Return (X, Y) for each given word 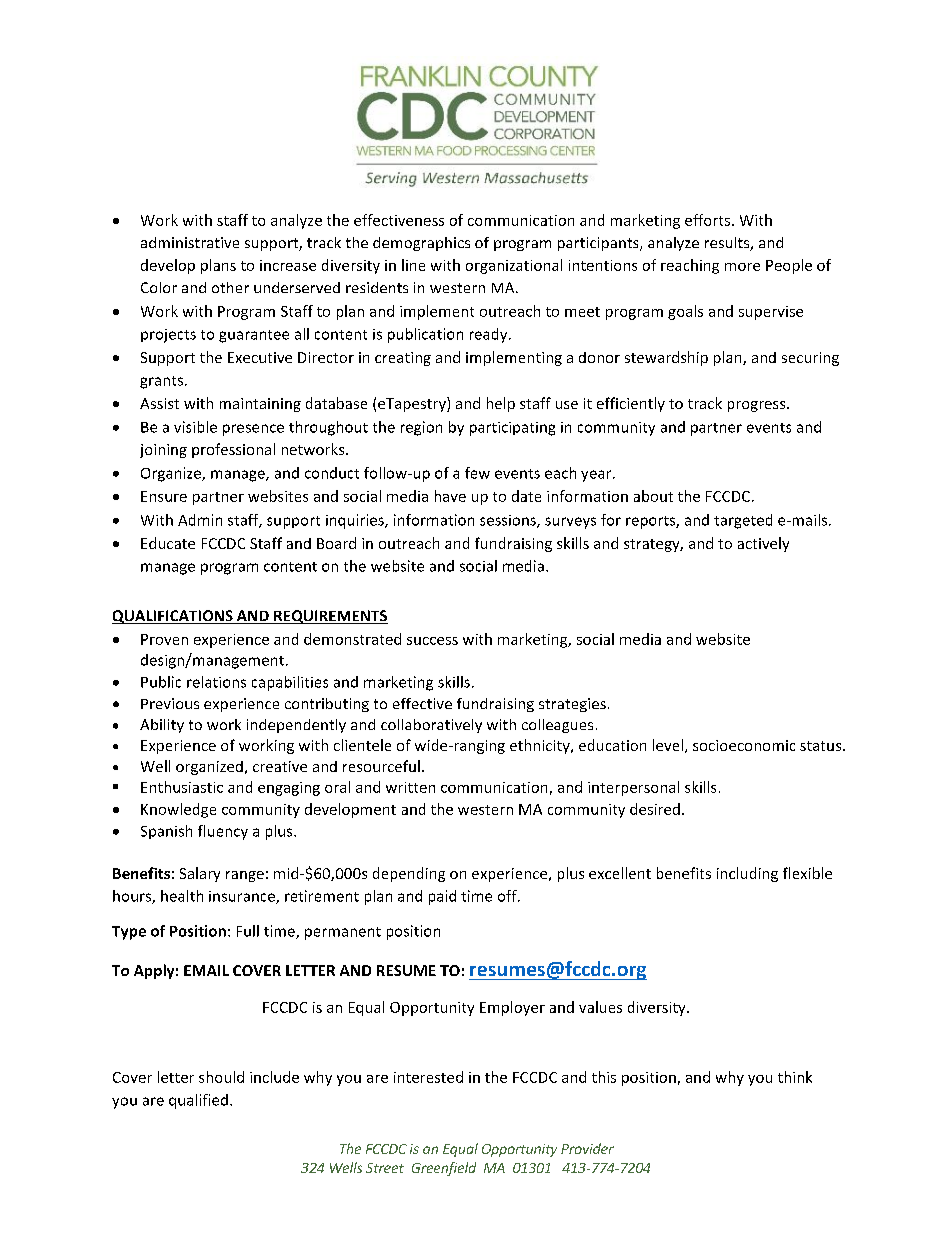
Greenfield (444, 1169)
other (230, 287)
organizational (514, 266)
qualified (198, 1101)
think (795, 1077)
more (742, 267)
